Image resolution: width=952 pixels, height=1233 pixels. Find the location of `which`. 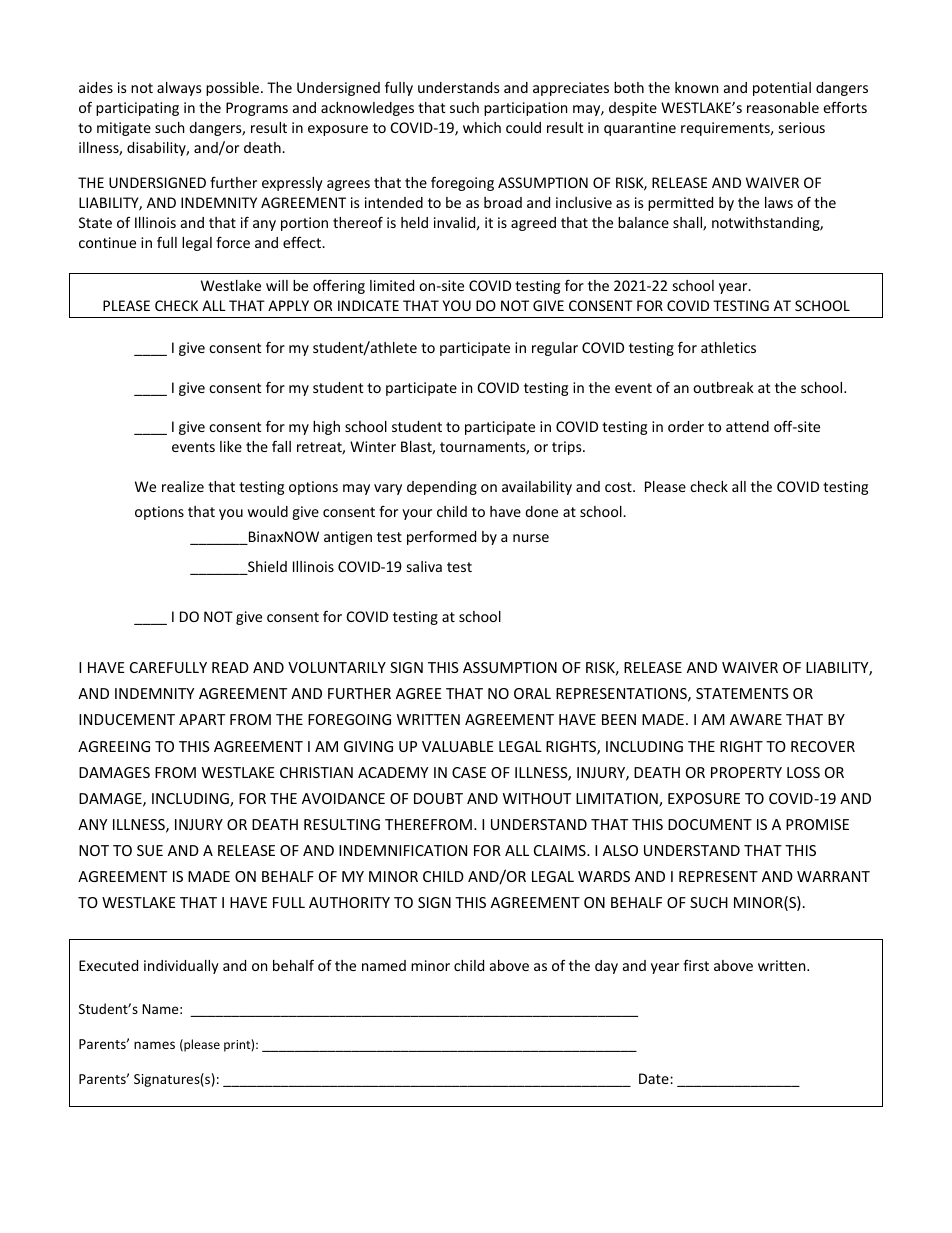

which is located at coordinates (482, 127).
